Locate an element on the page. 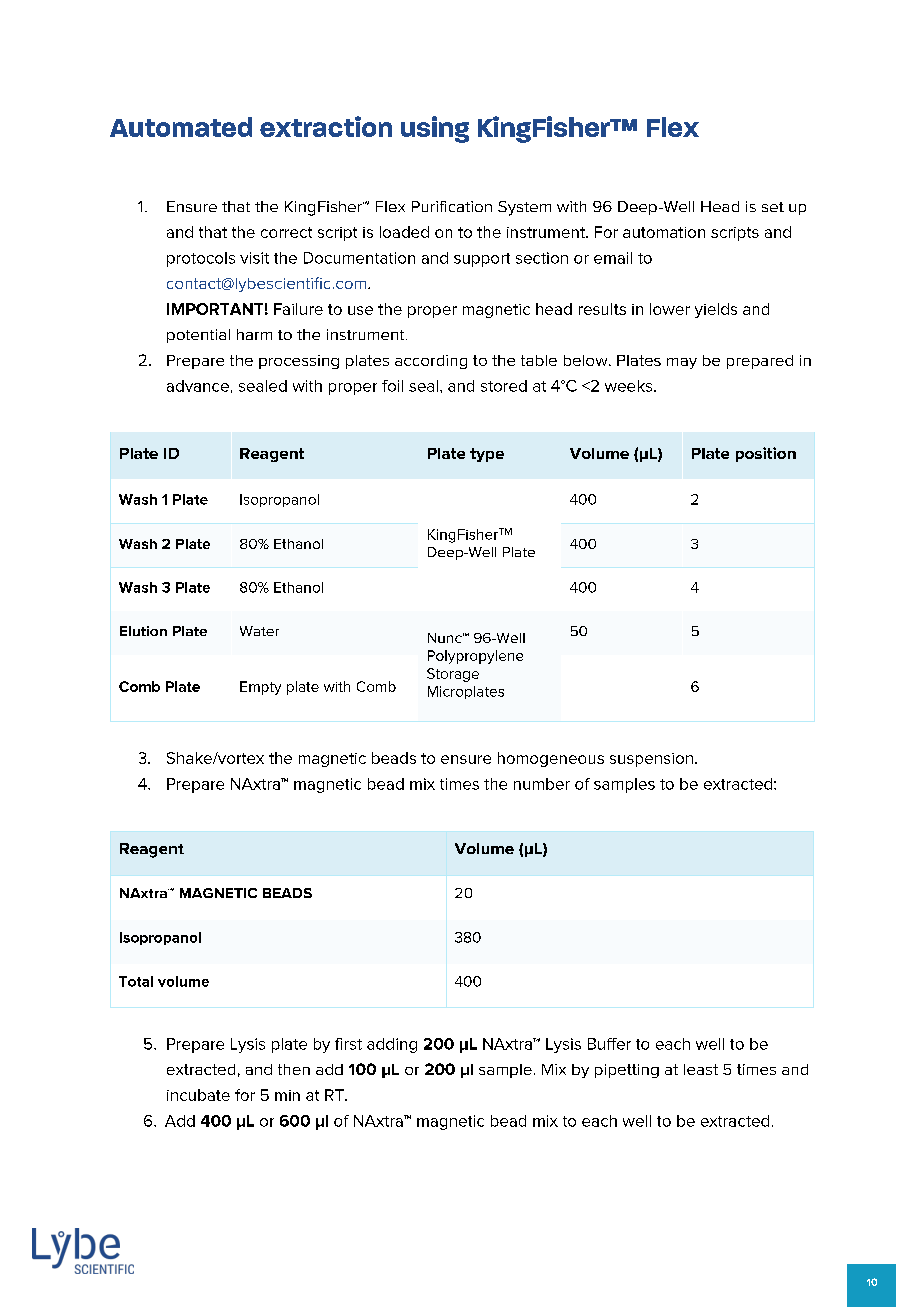  using is located at coordinates (435, 129).
